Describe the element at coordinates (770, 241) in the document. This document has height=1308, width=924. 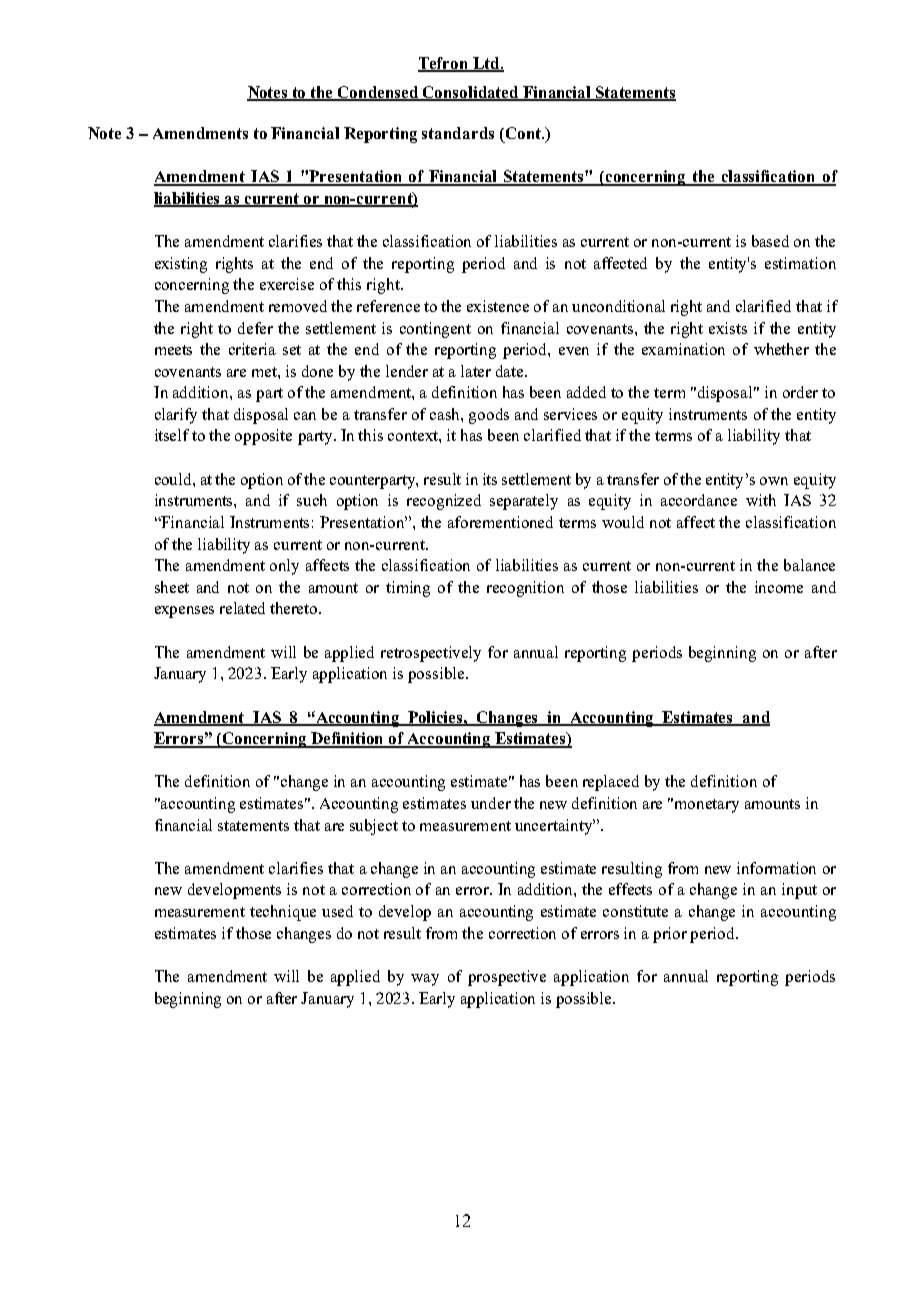
I see `based` at that location.
